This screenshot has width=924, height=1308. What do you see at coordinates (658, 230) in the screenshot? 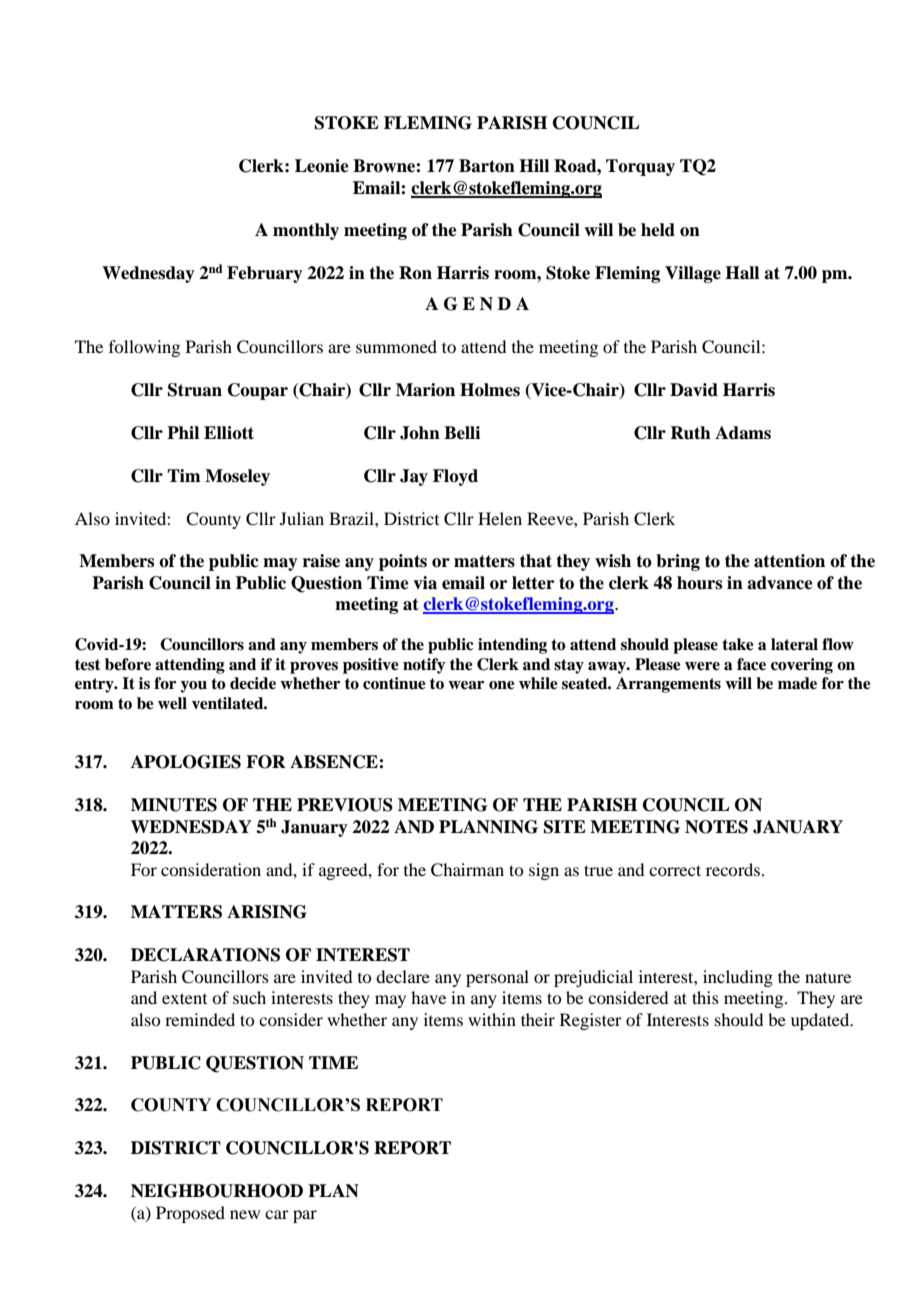
I see `held` at bounding box center [658, 230].
